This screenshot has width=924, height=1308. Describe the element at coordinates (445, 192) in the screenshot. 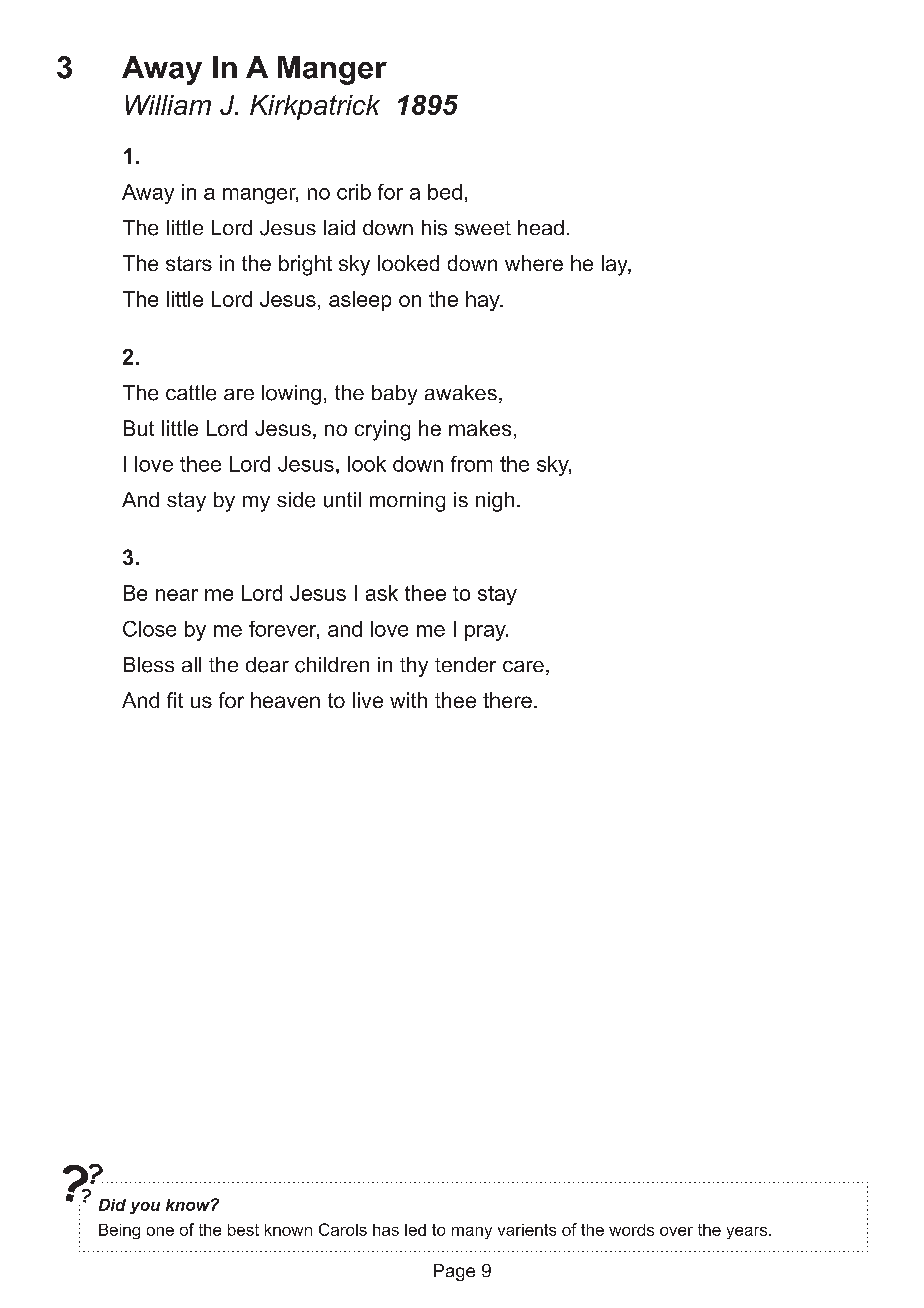

I see `bed` at that location.
